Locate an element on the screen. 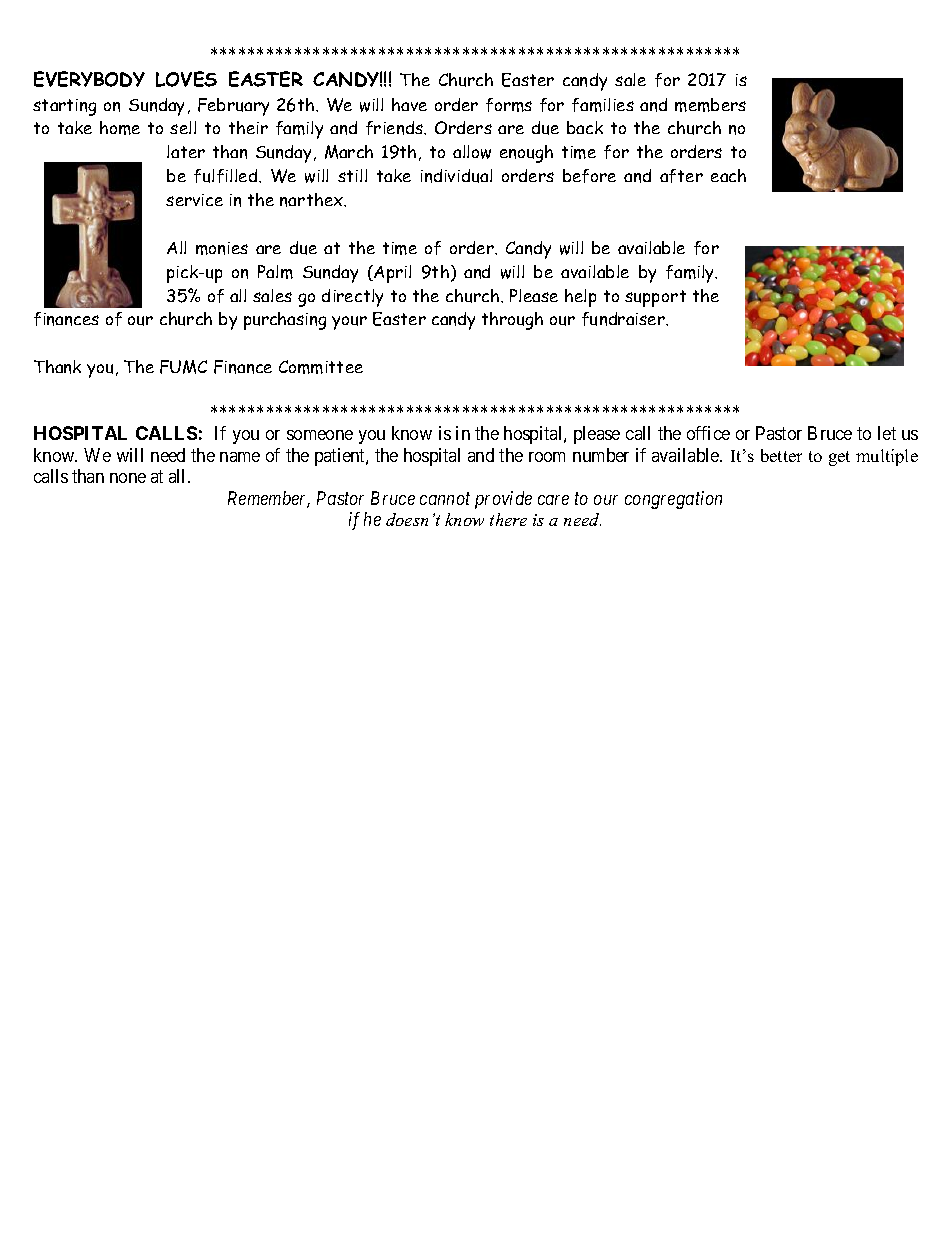 The image size is (952, 1233). provide is located at coordinates (503, 500).
